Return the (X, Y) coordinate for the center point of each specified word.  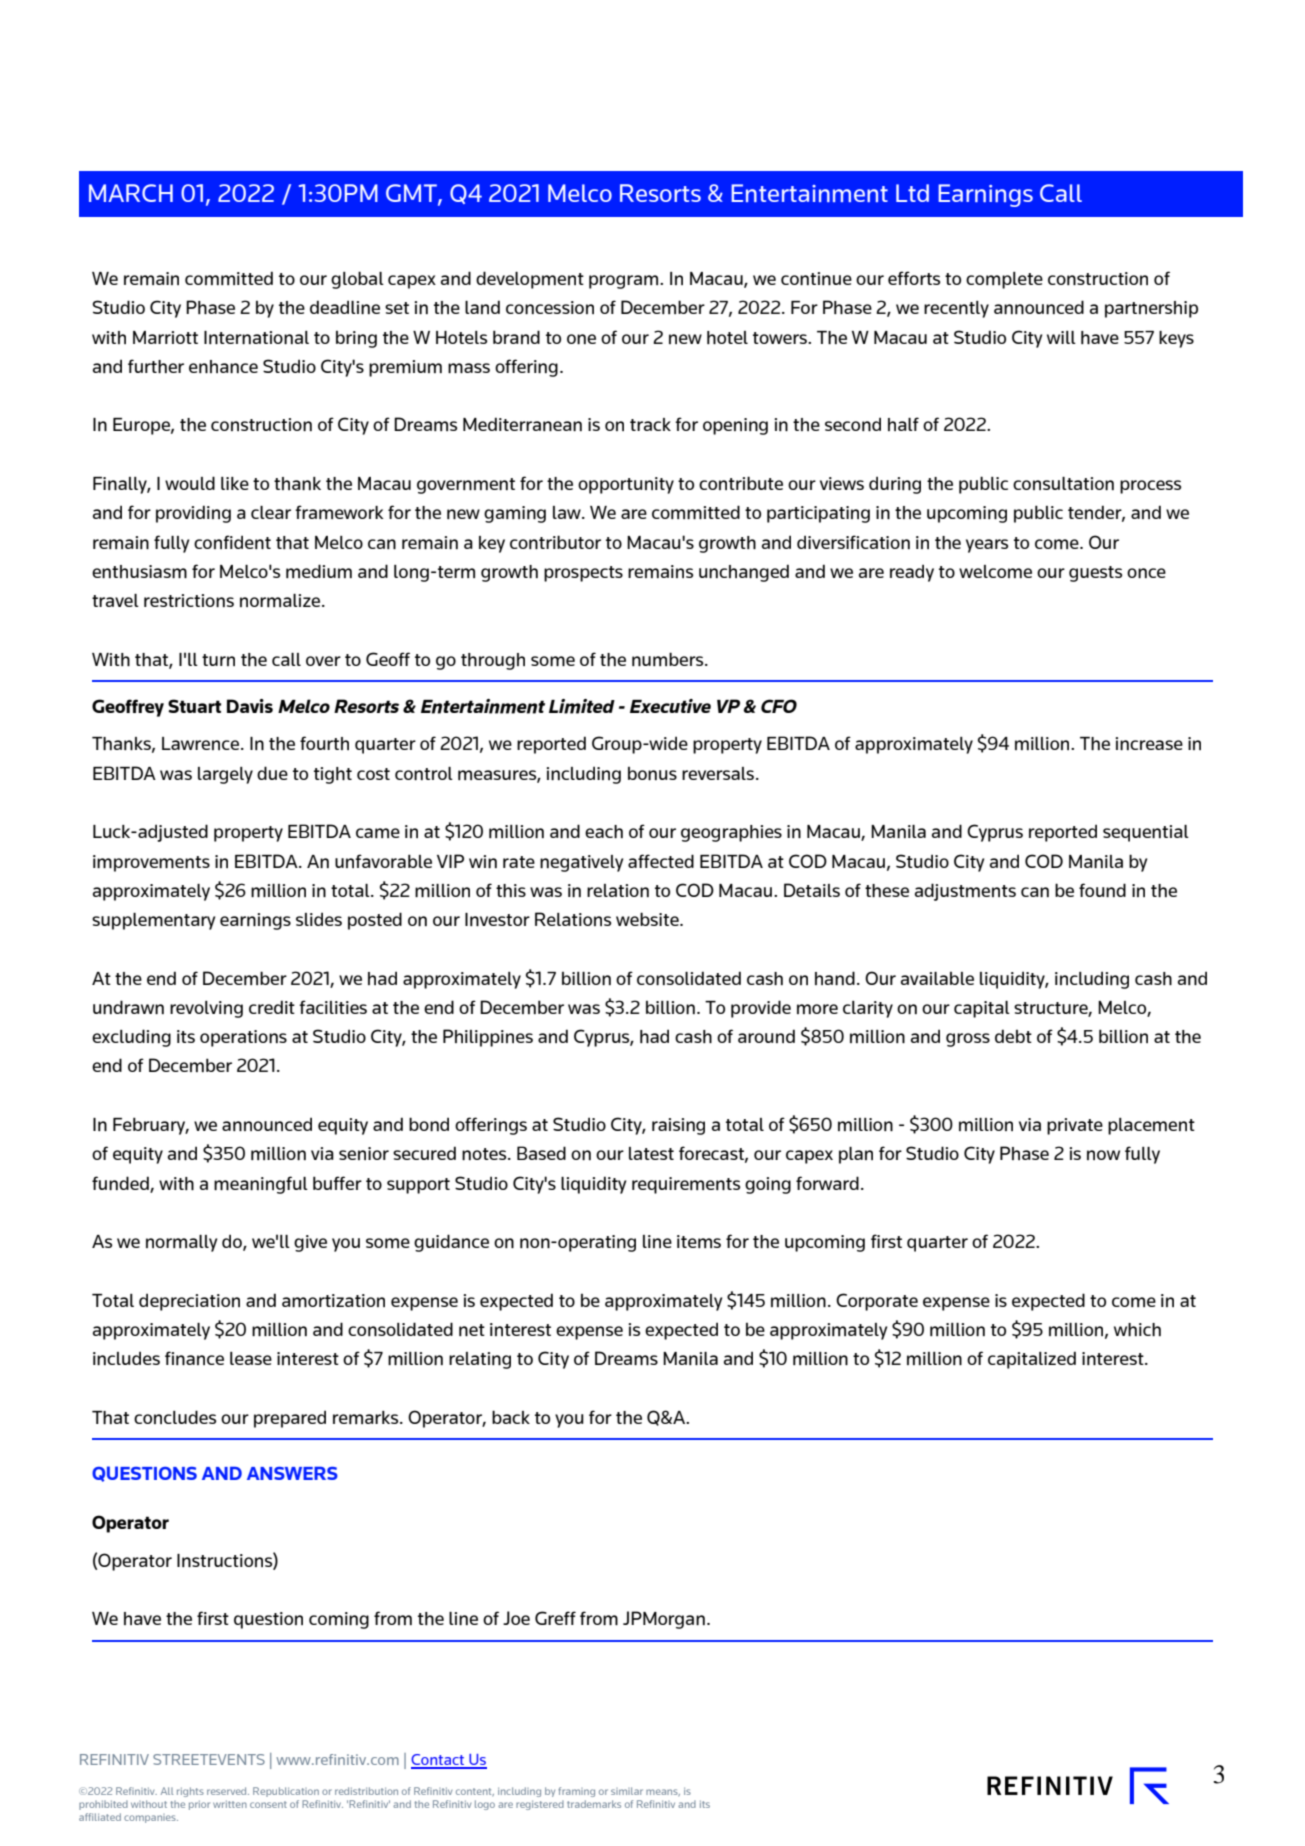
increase (1149, 743)
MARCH (131, 193)
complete (1004, 280)
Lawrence (202, 743)
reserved (228, 1791)
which (1137, 1329)
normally (181, 1243)
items (699, 1241)
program (625, 282)
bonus (652, 773)
